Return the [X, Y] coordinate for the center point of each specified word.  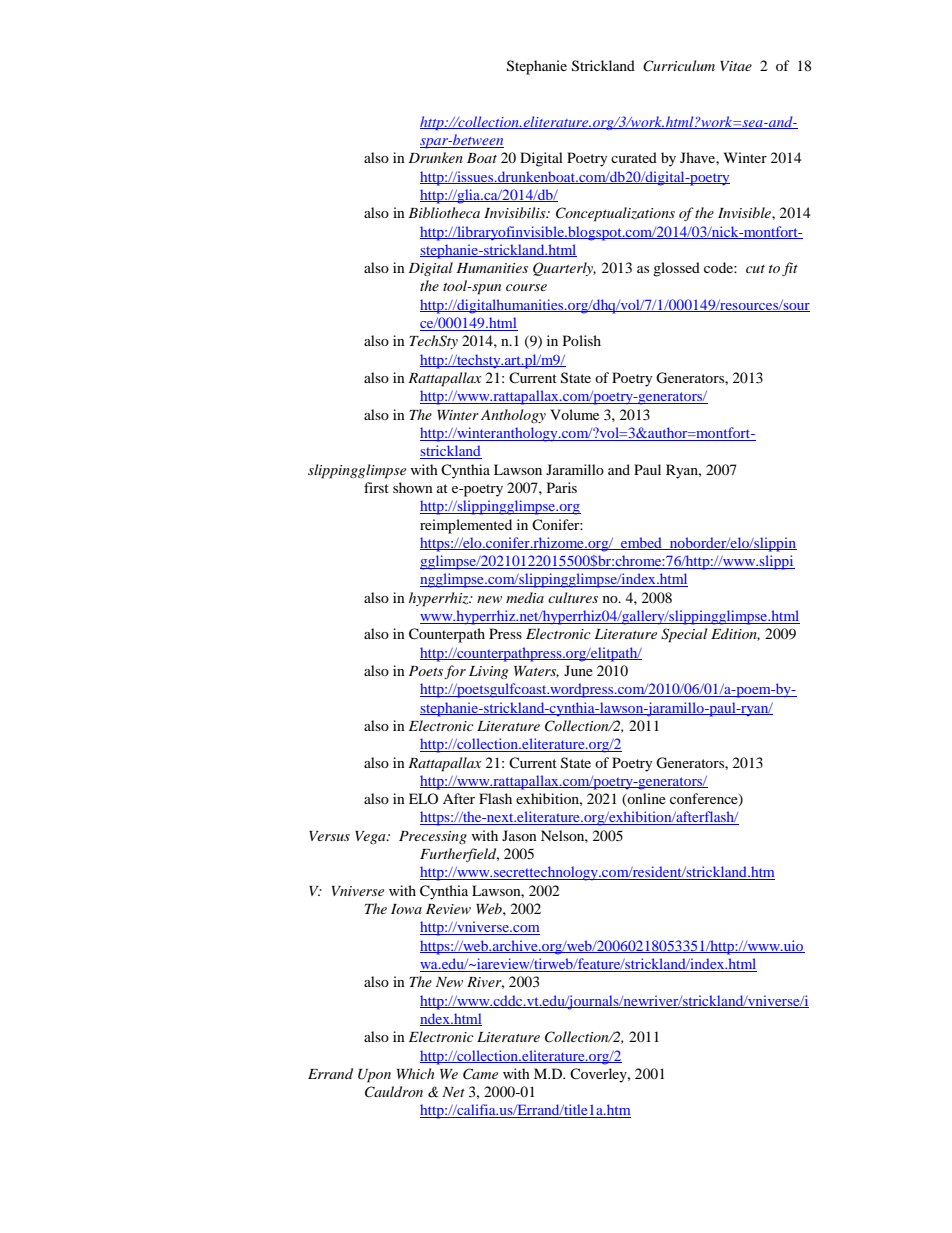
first [376, 487]
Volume [574, 414]
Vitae [736, 66]
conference [705, 800]
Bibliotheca [444, 212]
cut [755, 269]
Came [480, 1074]
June [578, 670]
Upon [374, 1076]
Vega [371, 837]
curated [634, 157]
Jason [519, 835]
